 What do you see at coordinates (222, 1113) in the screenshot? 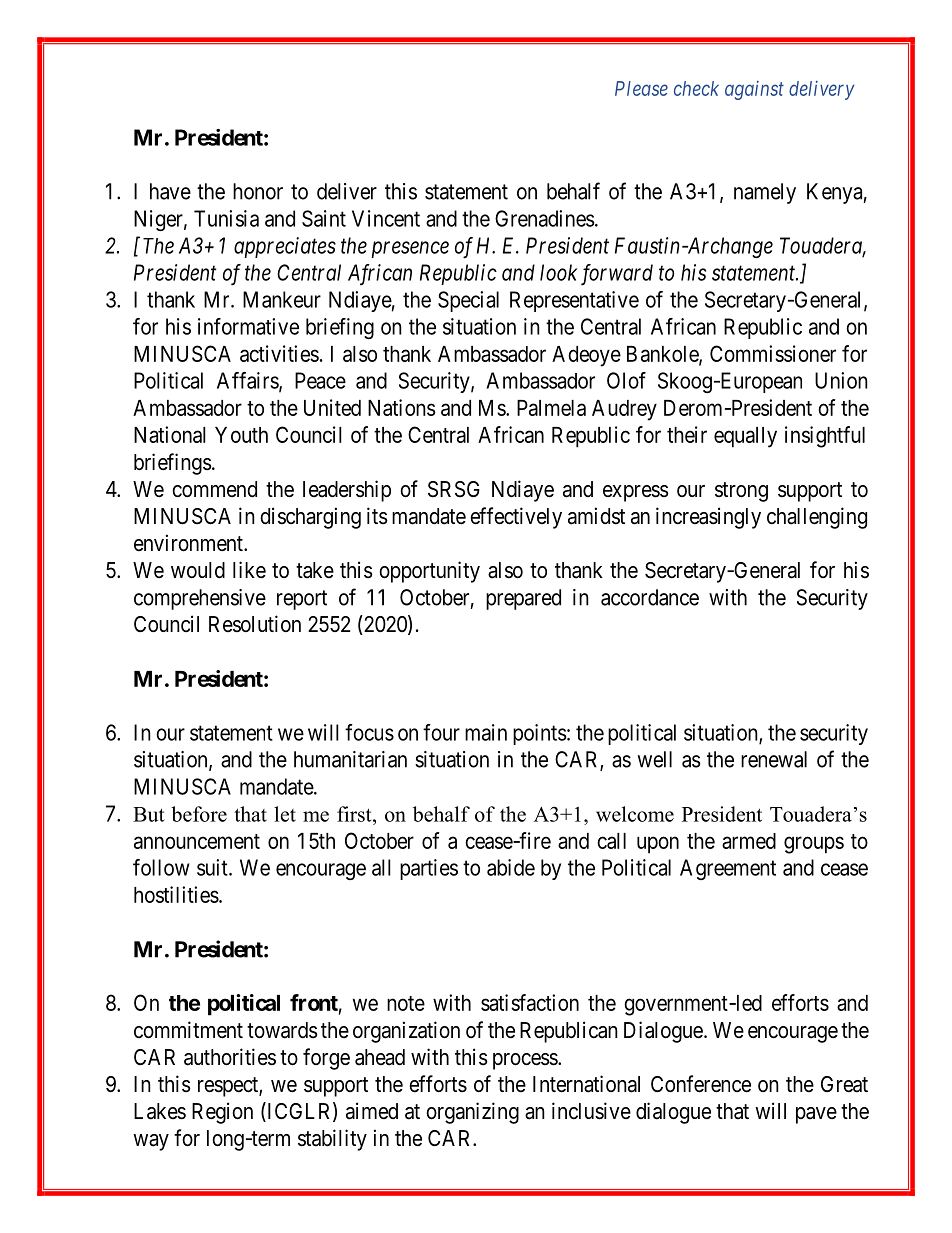
I see `Region` at bounding box center [222, 1113].
